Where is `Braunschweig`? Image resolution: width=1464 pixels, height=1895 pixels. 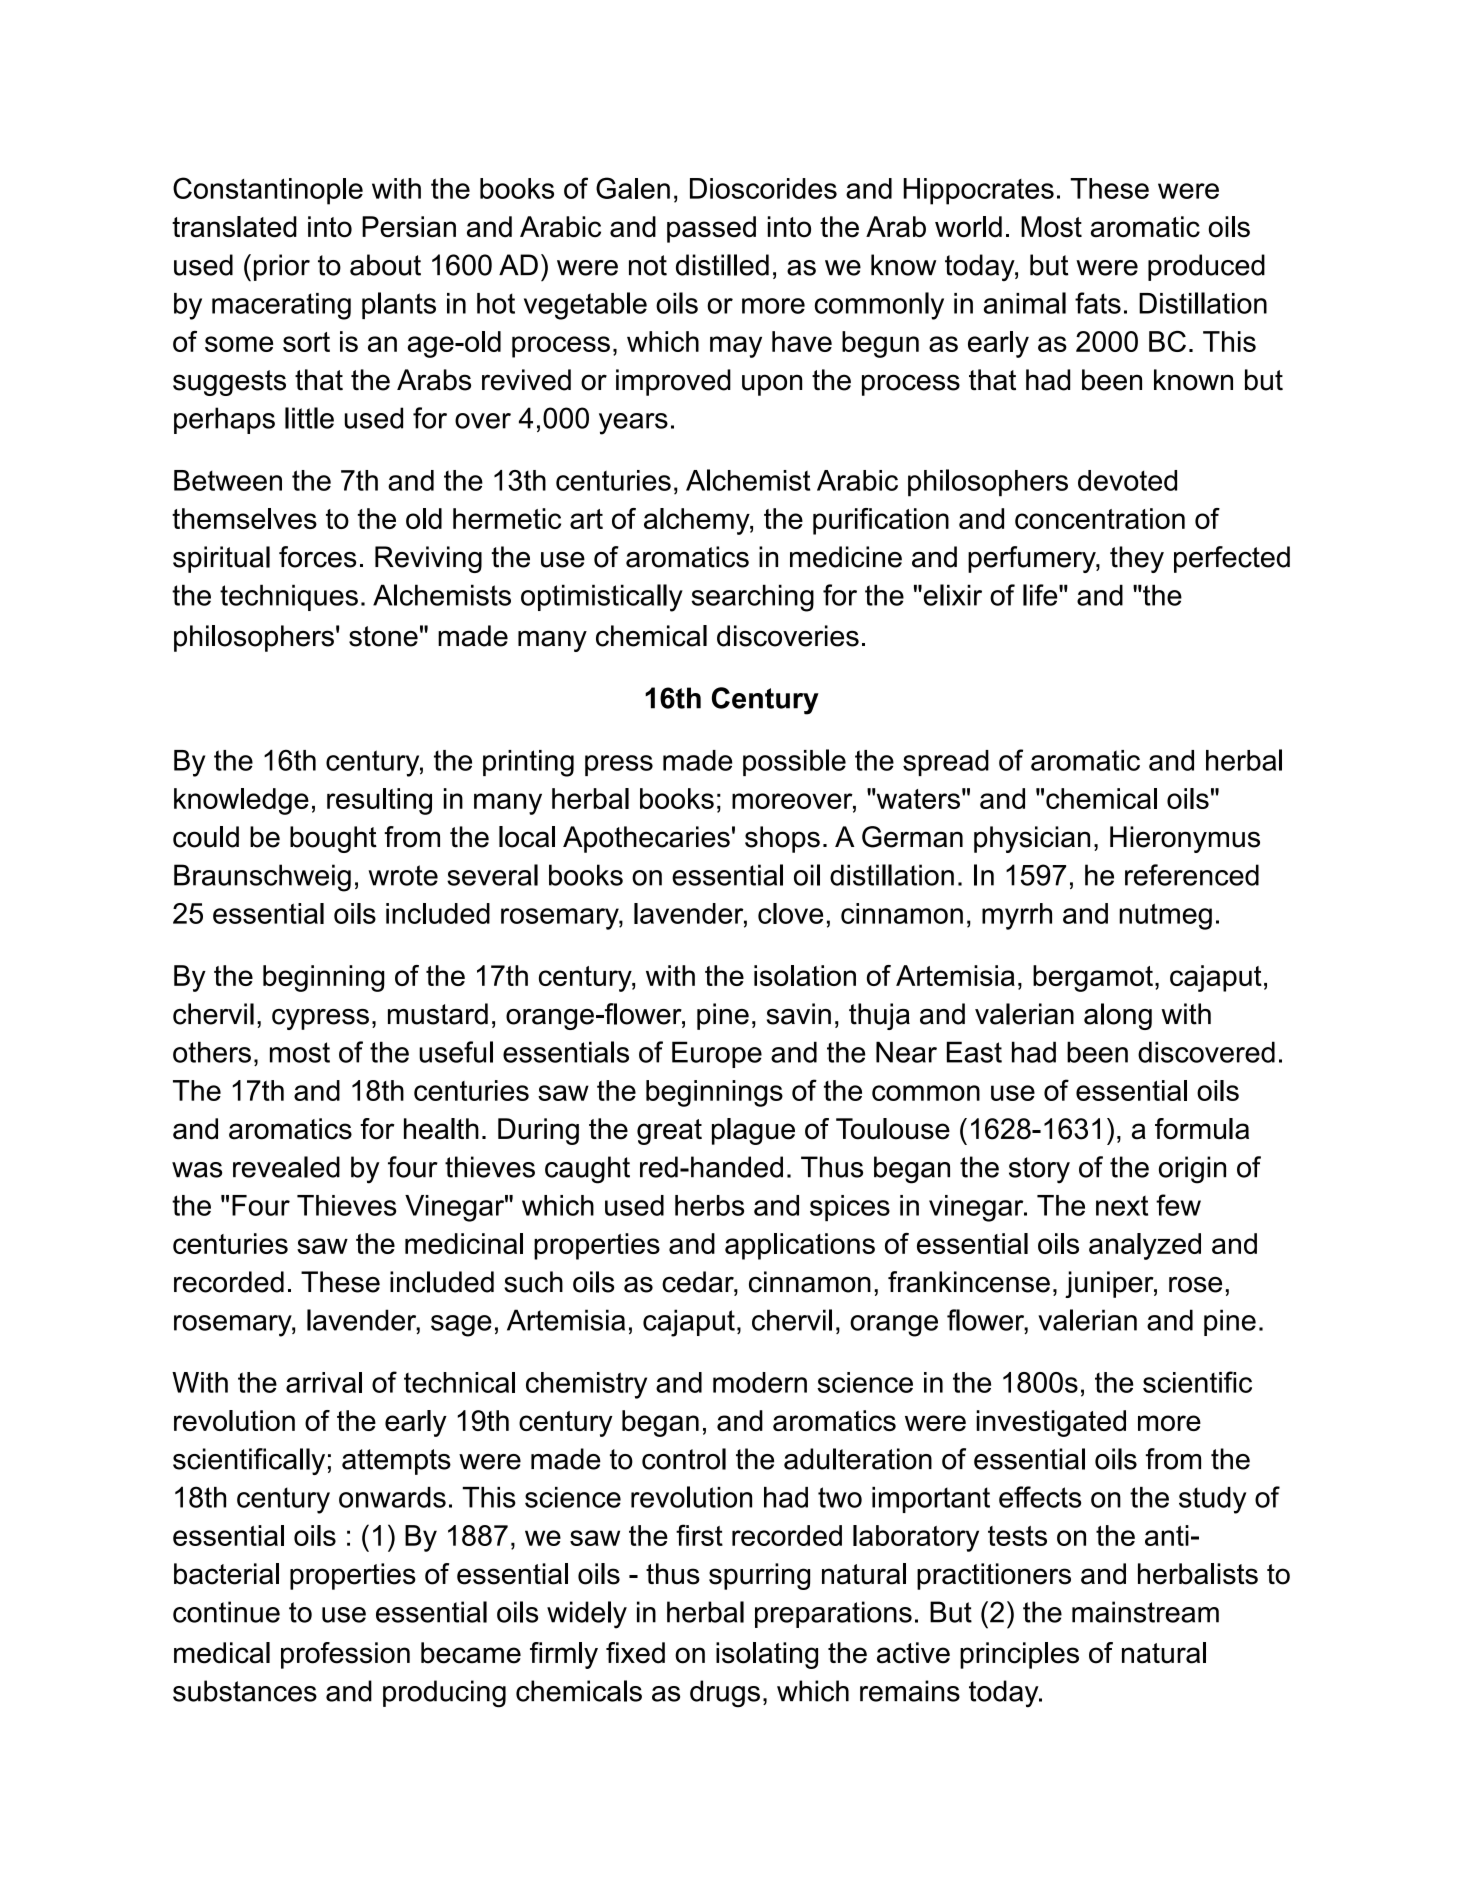 Braunschweig is located at coordinates (262, 878).
